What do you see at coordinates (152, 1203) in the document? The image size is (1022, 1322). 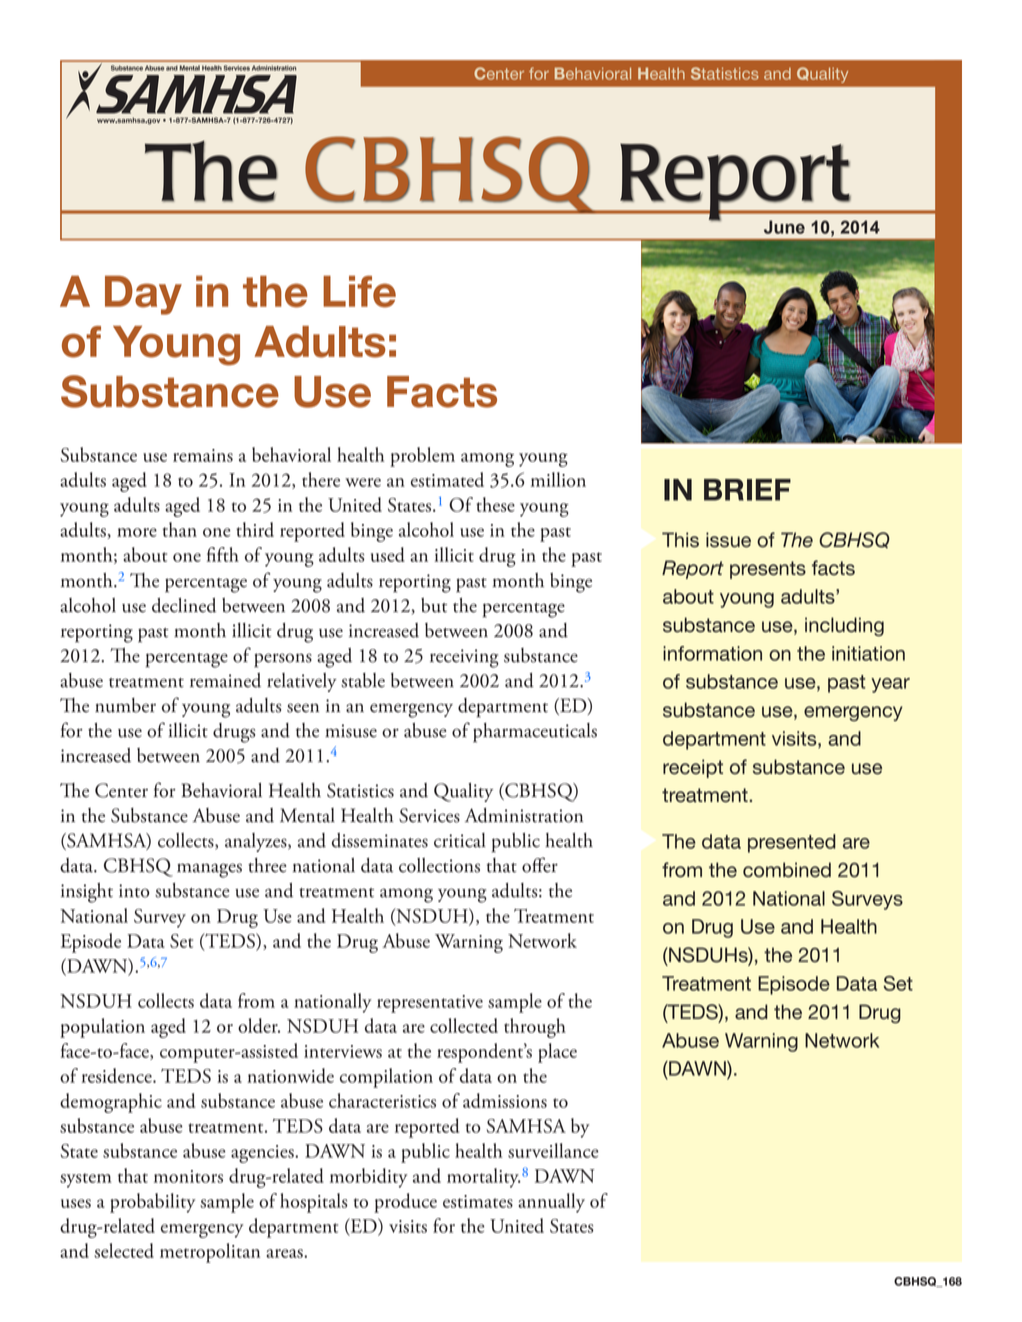 I see `probability` at bounding box center [152, 1203].
